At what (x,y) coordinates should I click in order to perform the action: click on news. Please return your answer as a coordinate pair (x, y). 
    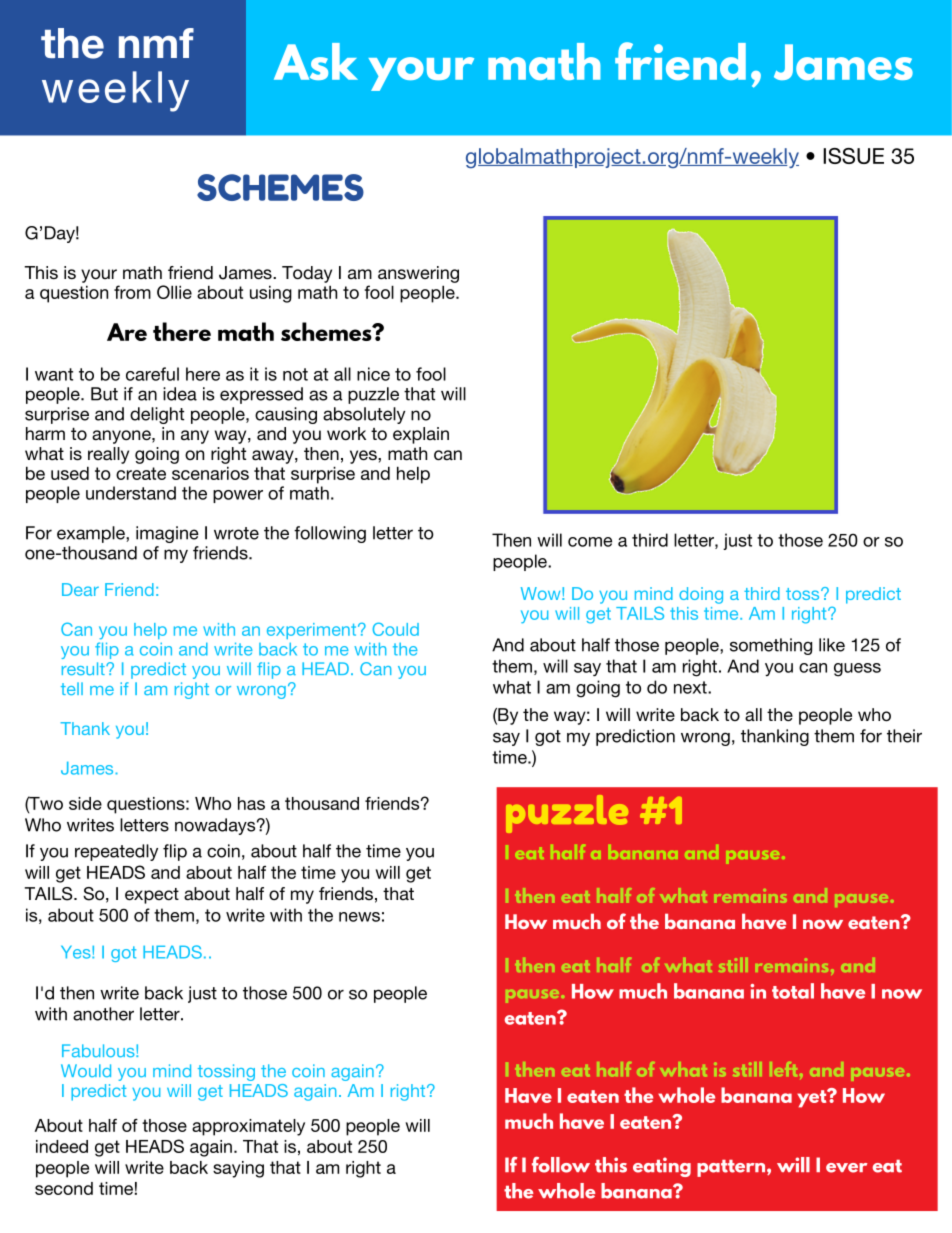
    Looking at the image, I should click on (359, 917).
